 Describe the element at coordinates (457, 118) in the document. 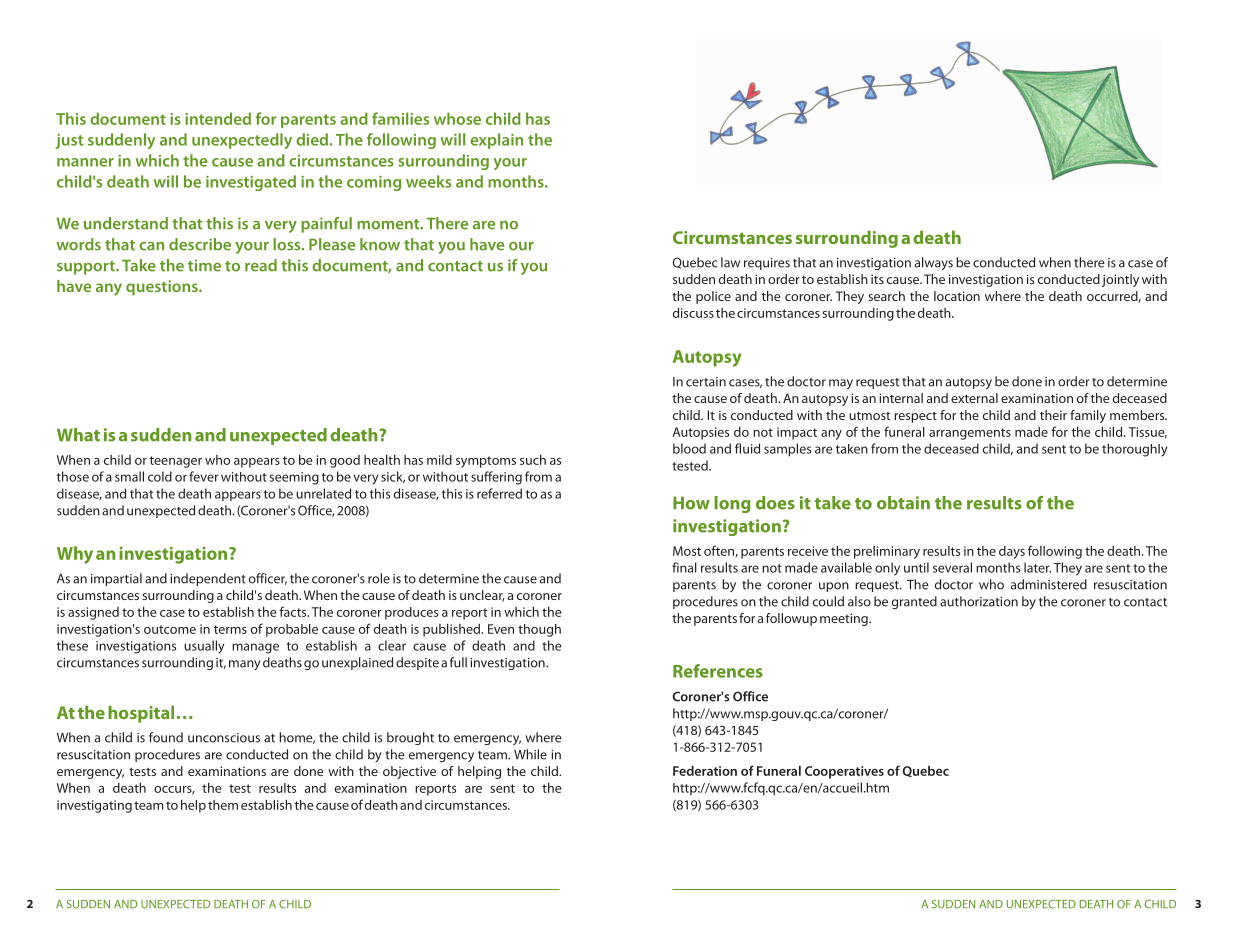

I see `whose` at that location.
